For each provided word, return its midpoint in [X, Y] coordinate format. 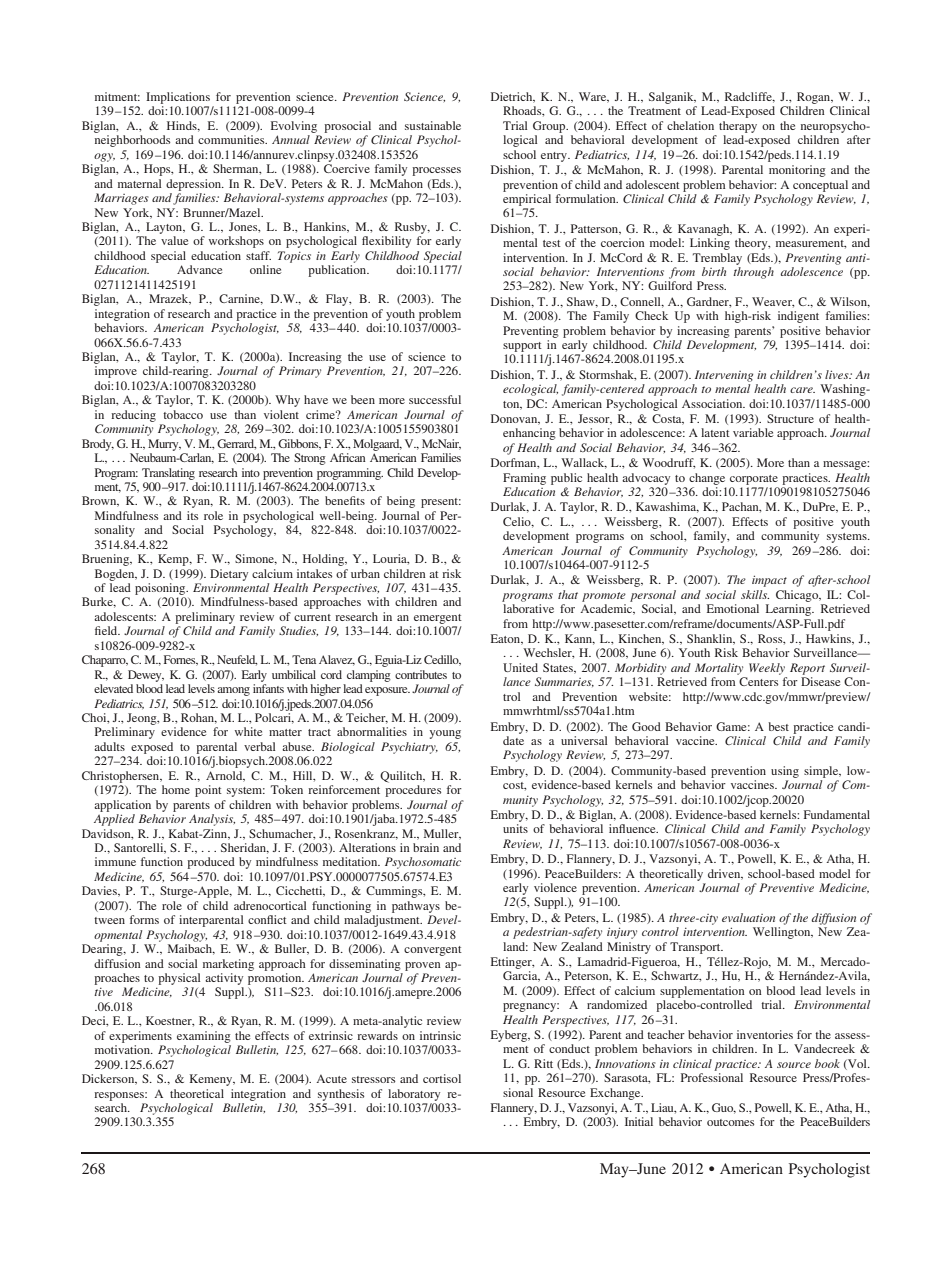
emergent [438, 619]
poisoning [161, 589]
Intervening [724, 376]
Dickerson [109, 1079]
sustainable [433, 125]
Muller [442, 834]
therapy [738, 127]
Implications [178, 98]
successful [435, 399]
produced [211, 863]
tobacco [183, 414]
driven [725, 874]
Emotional [733, 608]
